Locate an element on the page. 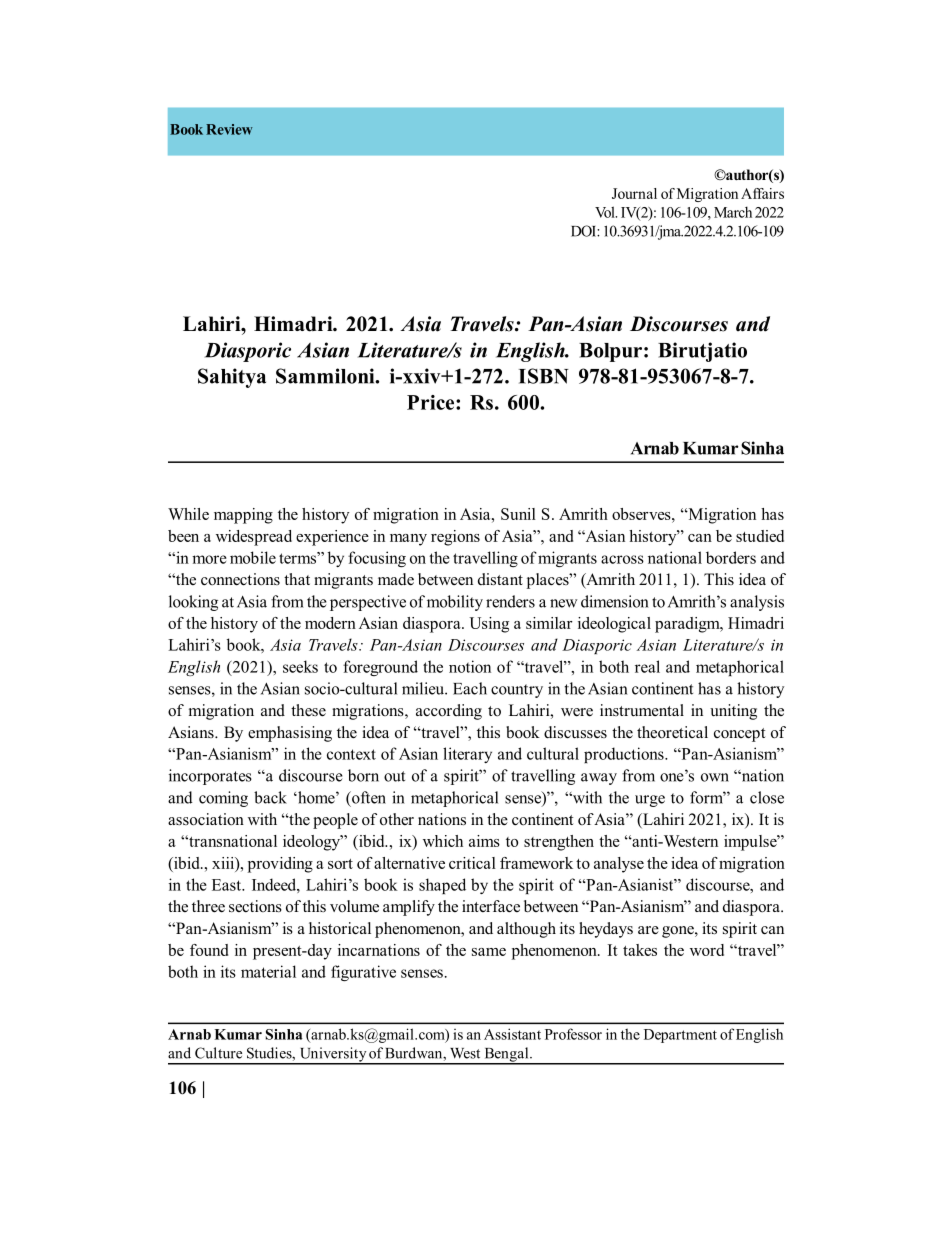  Assistant is located at coordinates (512, 1034).
